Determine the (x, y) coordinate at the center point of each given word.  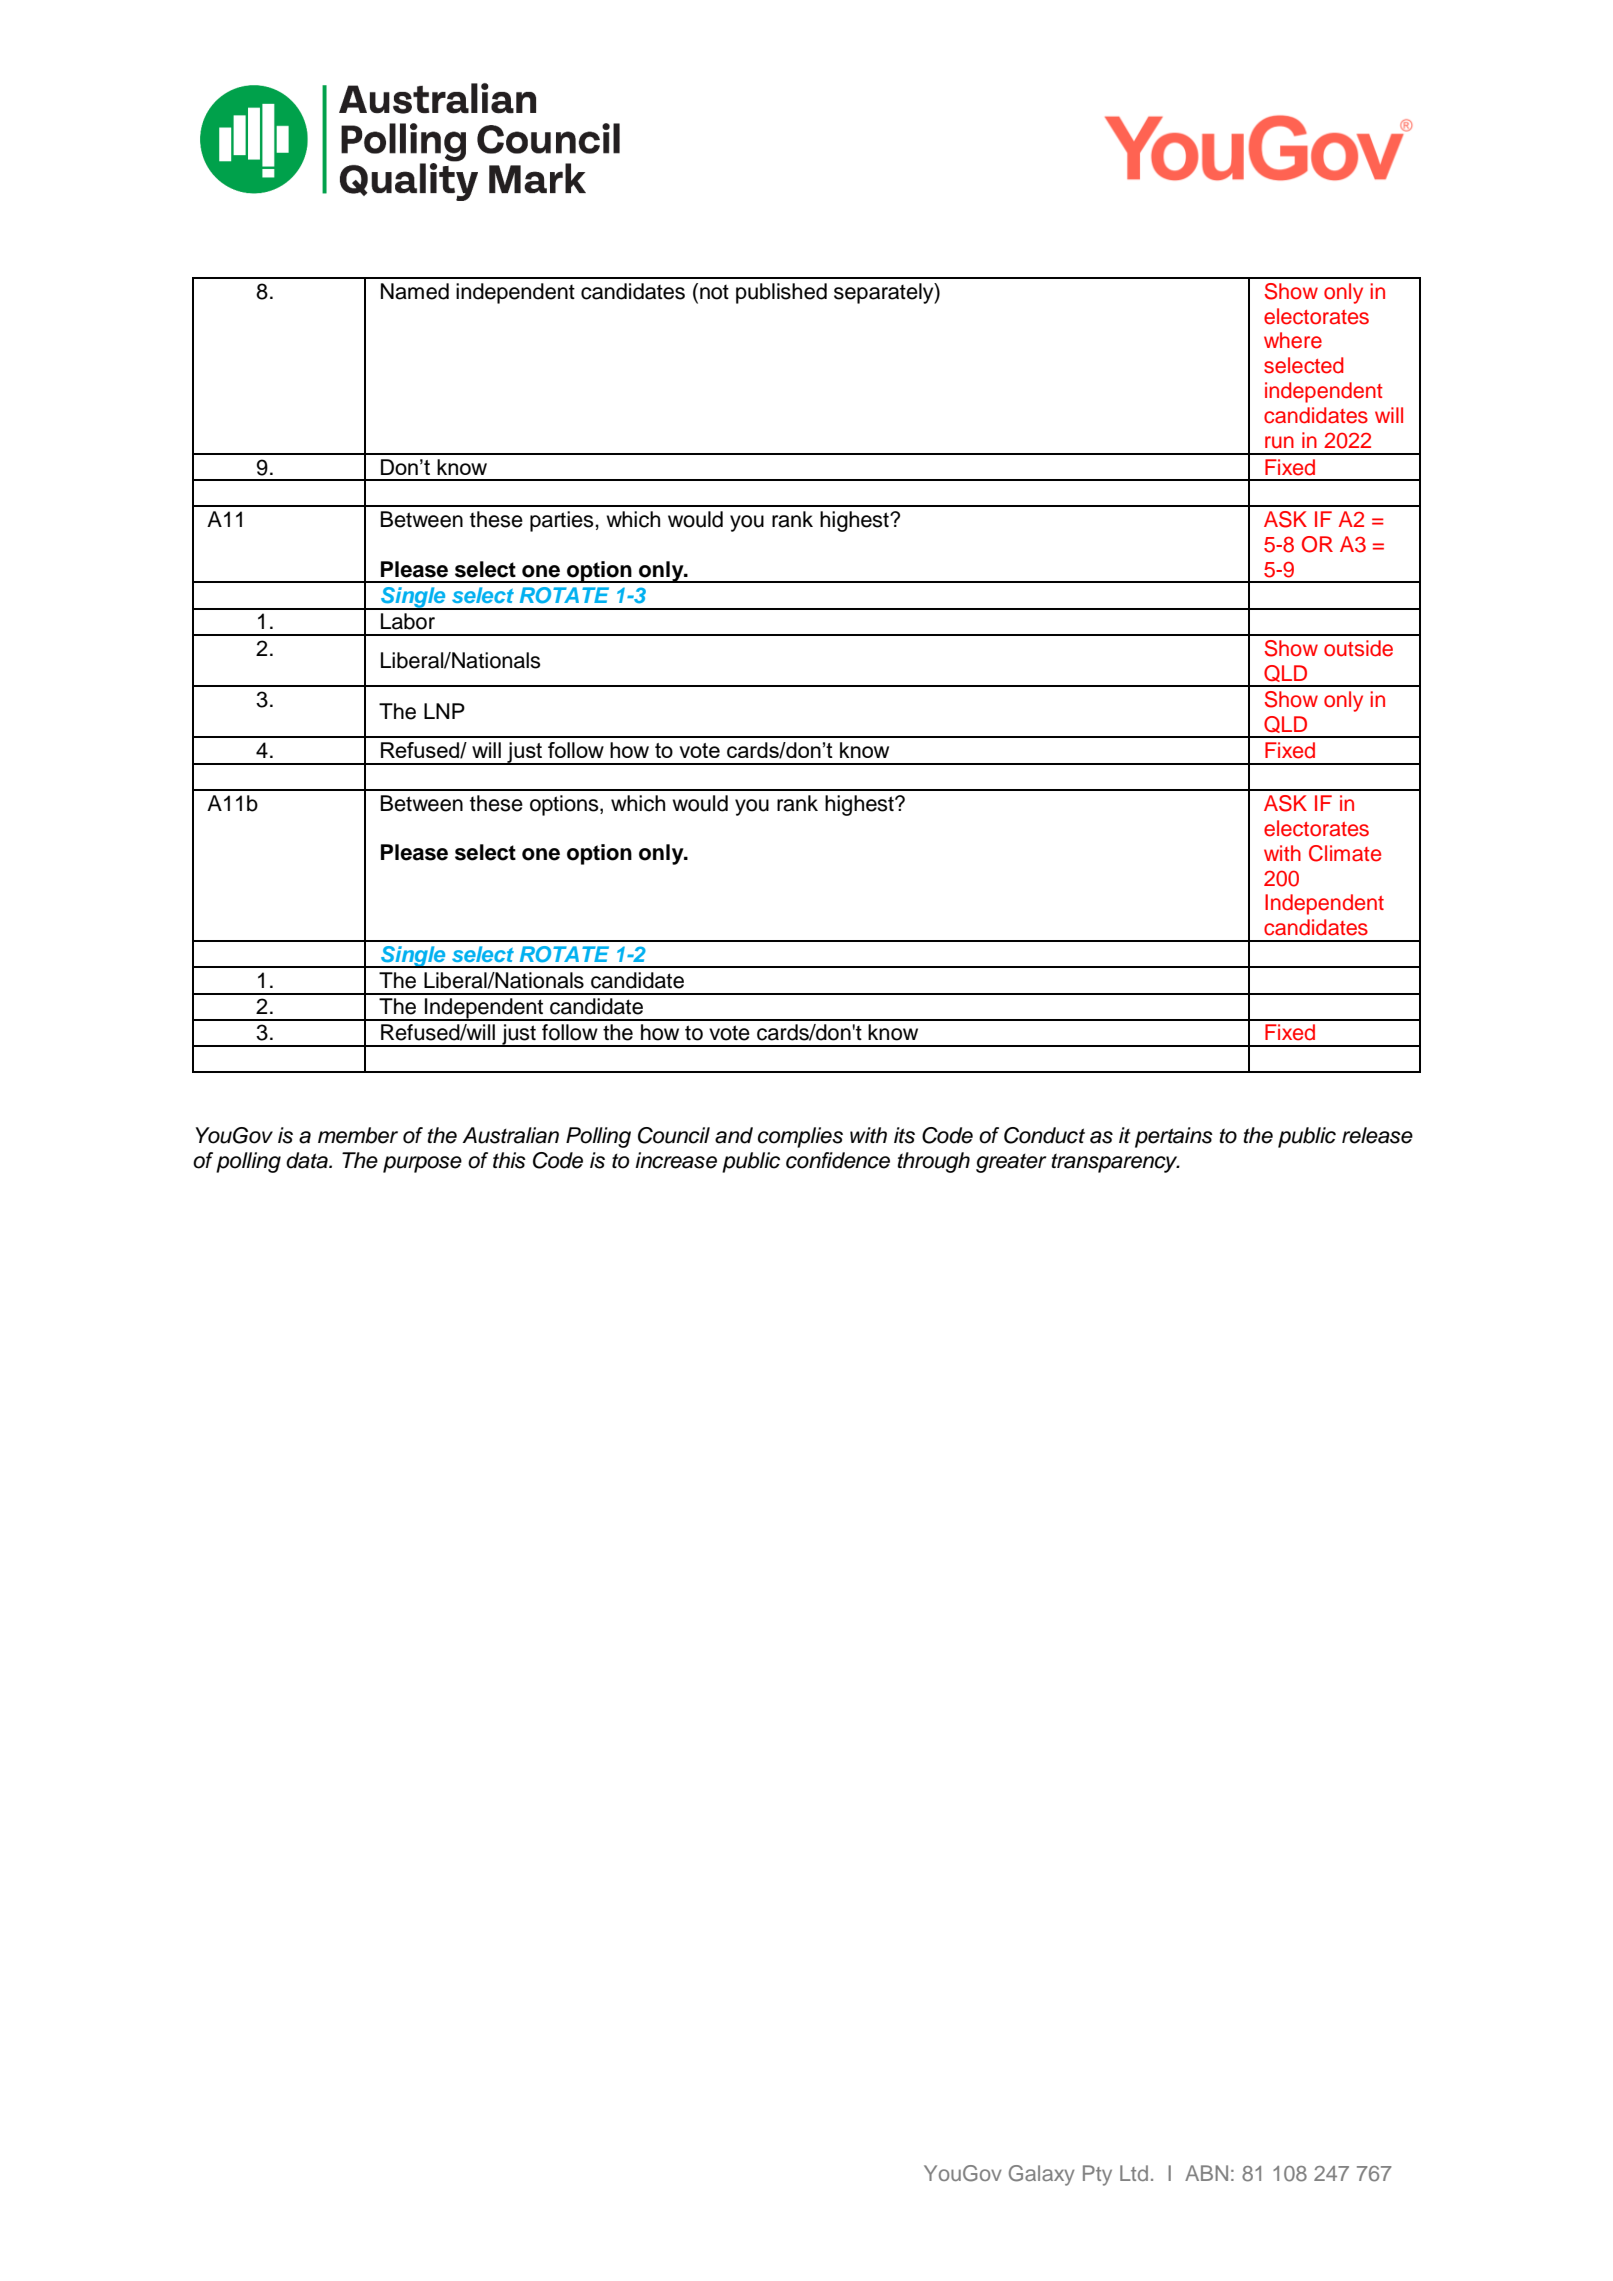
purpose (422, 1164)
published (781, 293)
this (509, 1160)
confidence (838, 1160)
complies (800, 1137)
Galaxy (1041, 2175)
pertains (1174, 1137)
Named (415, 291)
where (1293, 340)
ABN (1206, 2173)
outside (1358, 648)
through (934, 1162)
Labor (408, 621)
